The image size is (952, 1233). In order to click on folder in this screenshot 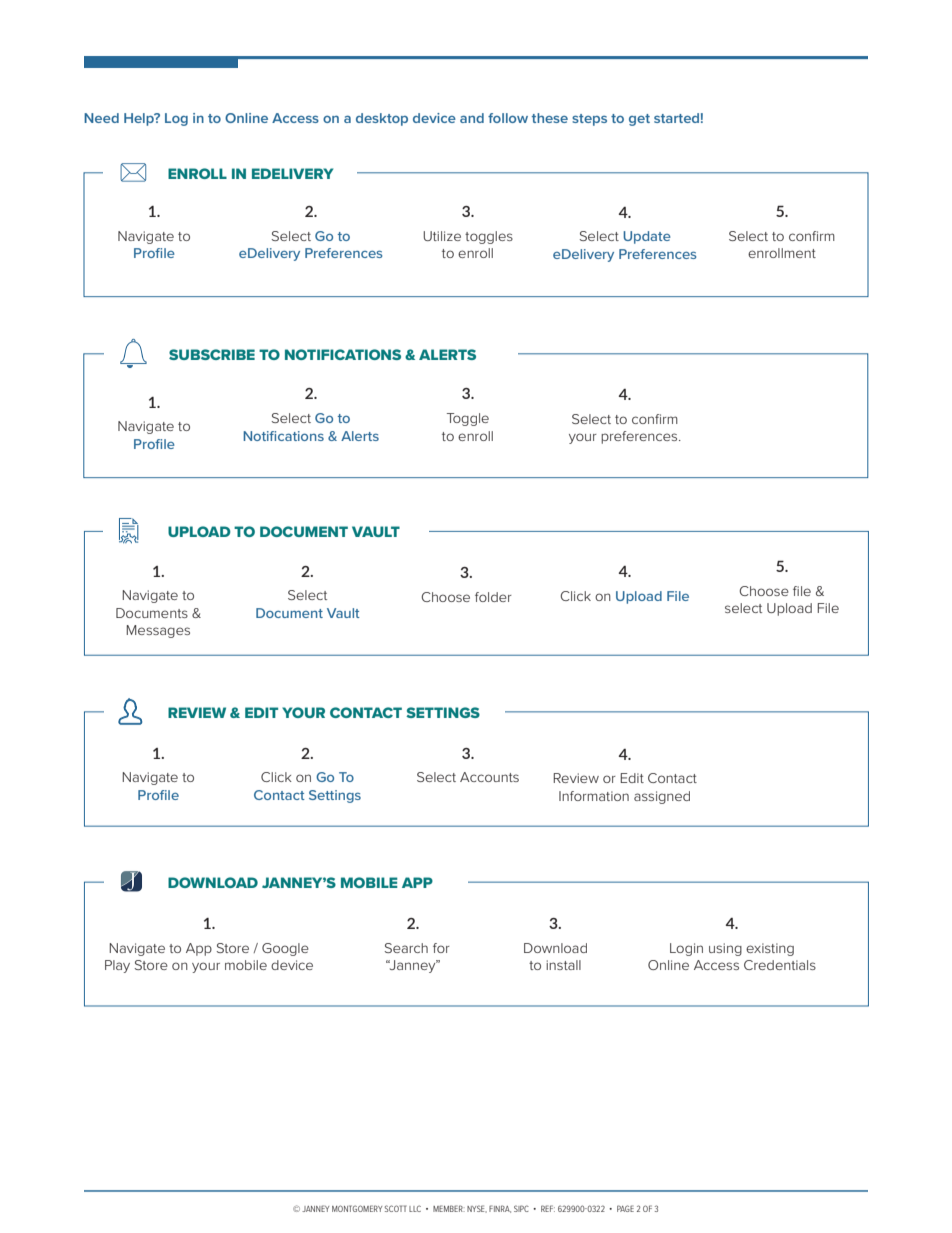, I will do `click(493, 597)`.
